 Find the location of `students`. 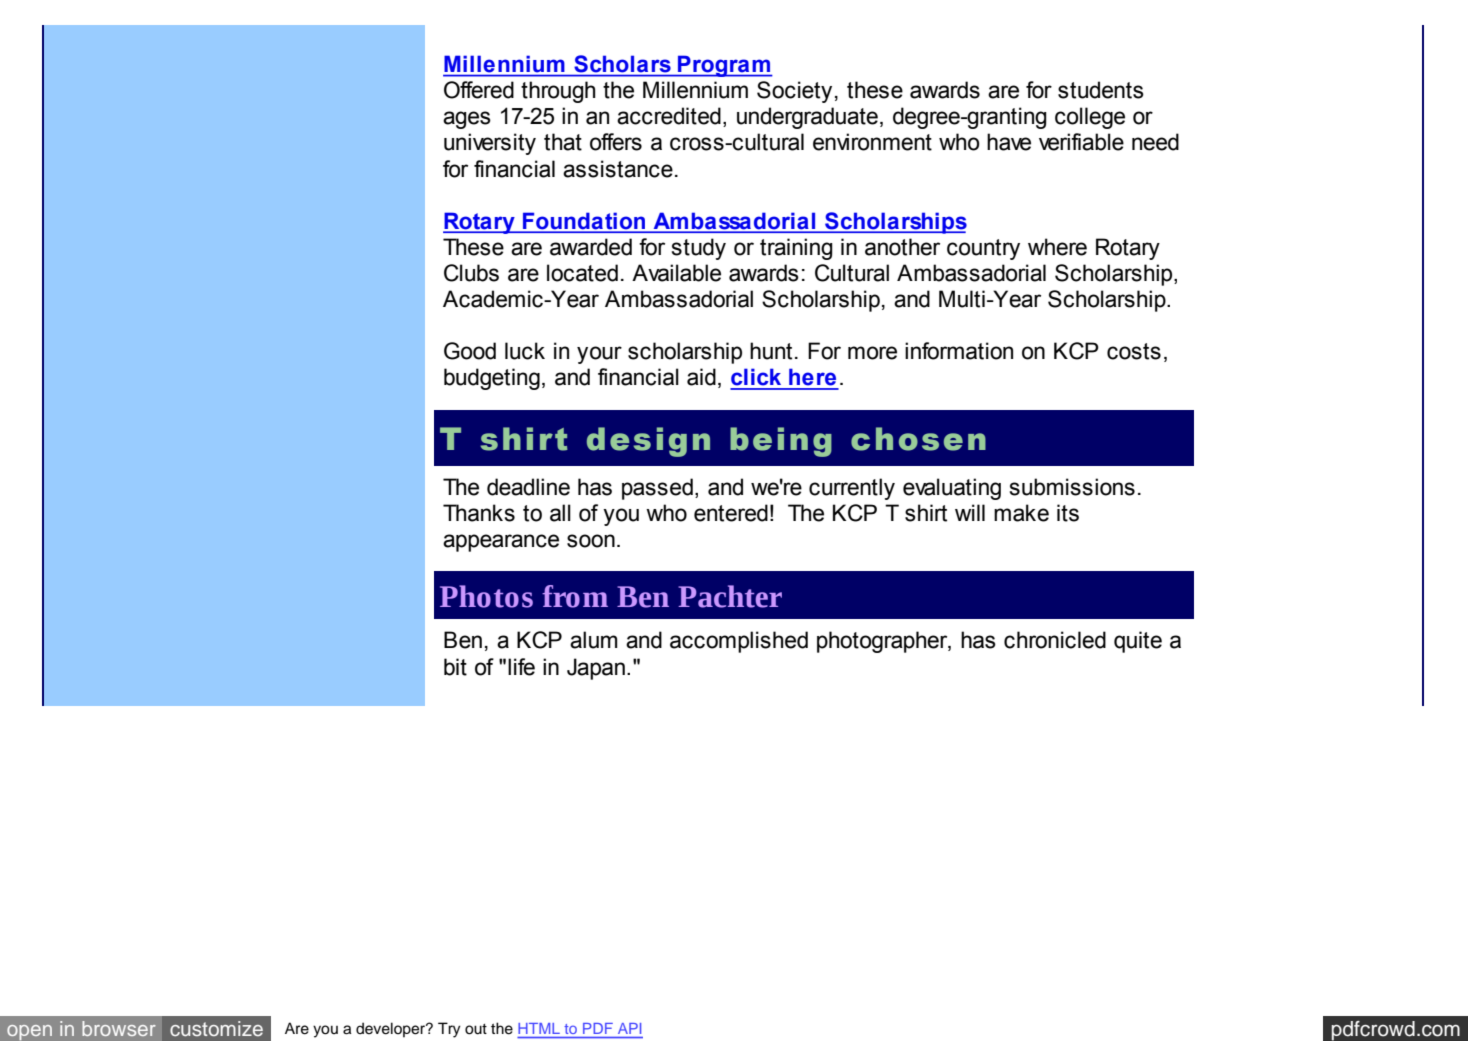

students is located at coordinates (1101, 90).
